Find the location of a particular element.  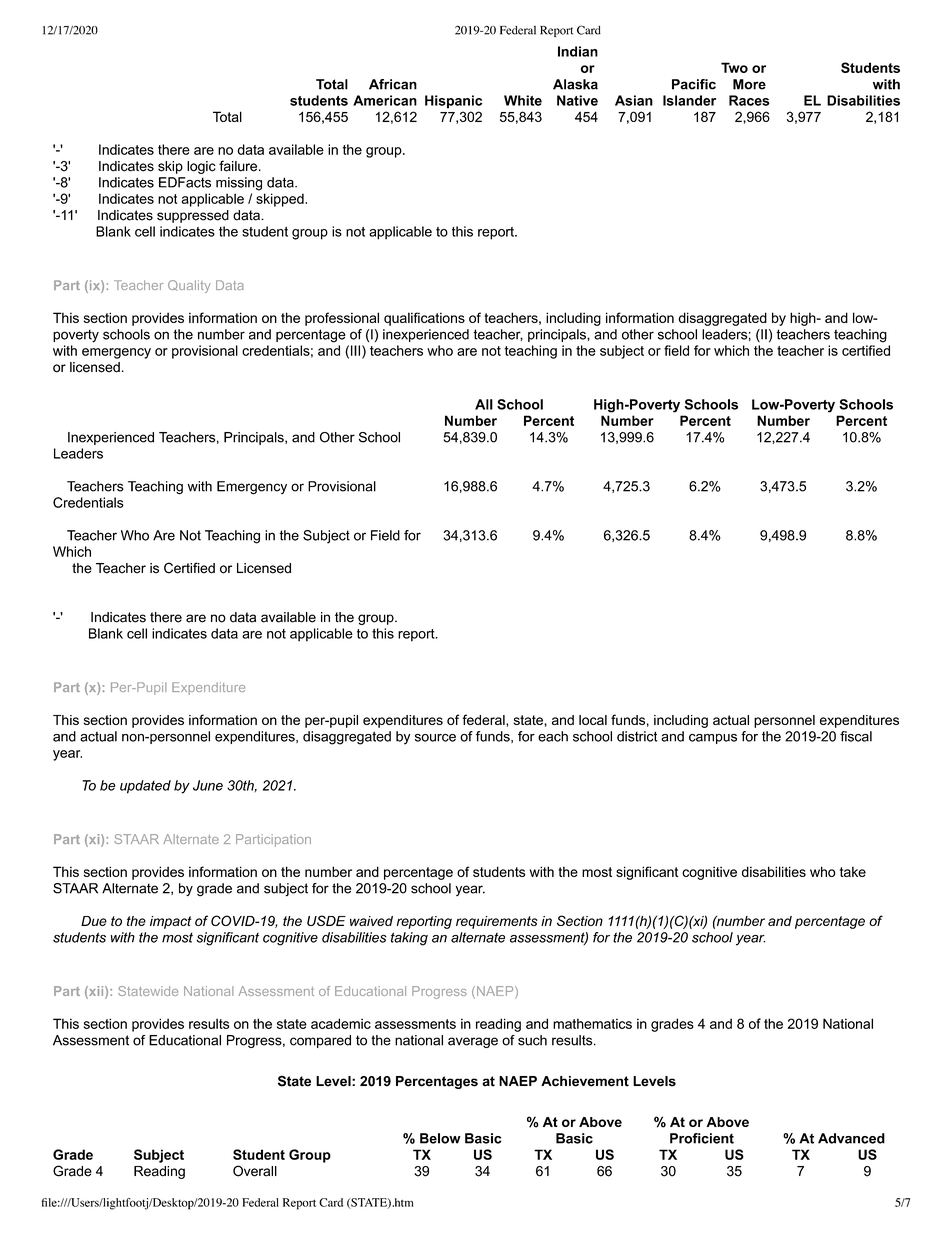

More is located at coordinates (749, 84).
